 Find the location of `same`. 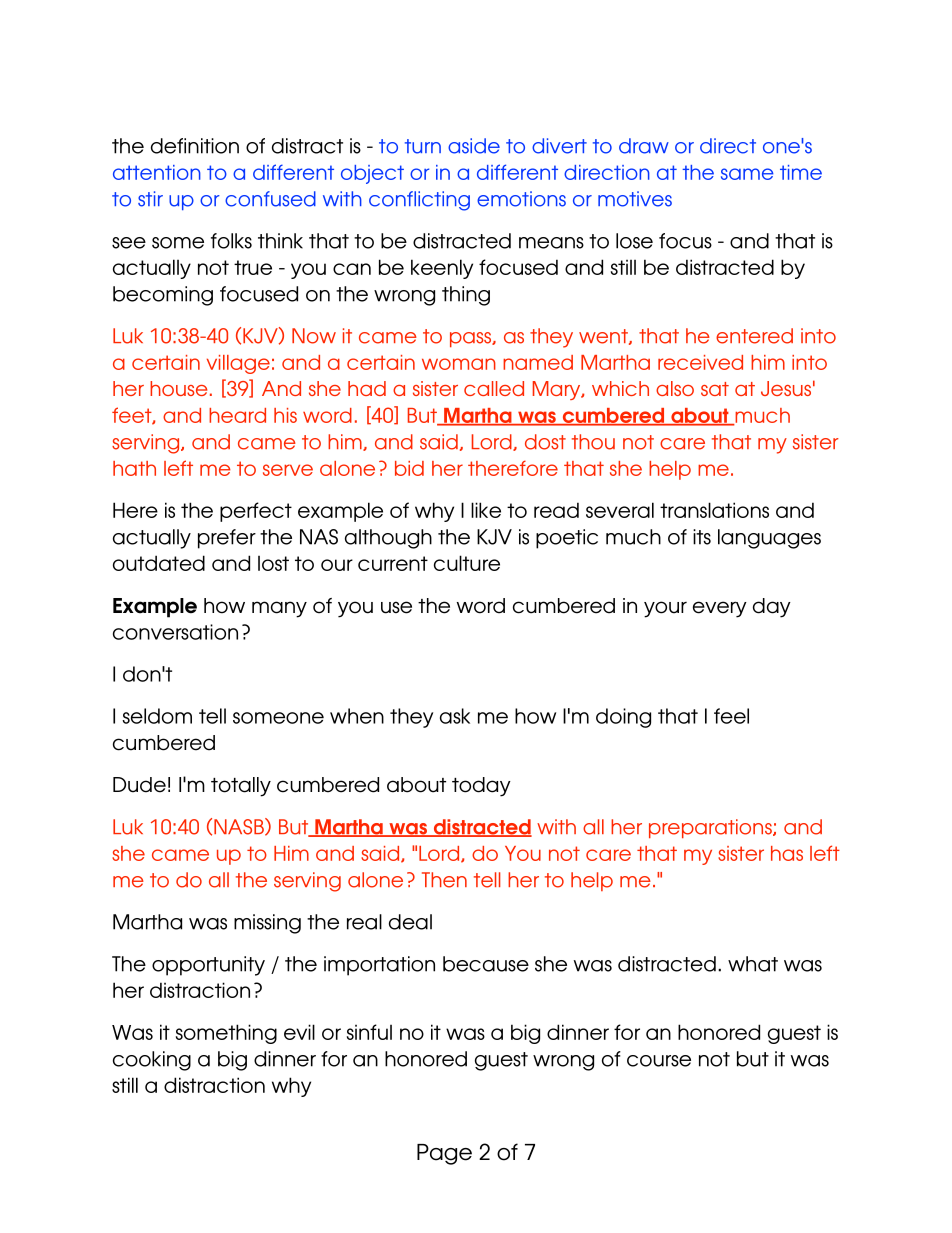

same is located at coordinates (747, 174).
